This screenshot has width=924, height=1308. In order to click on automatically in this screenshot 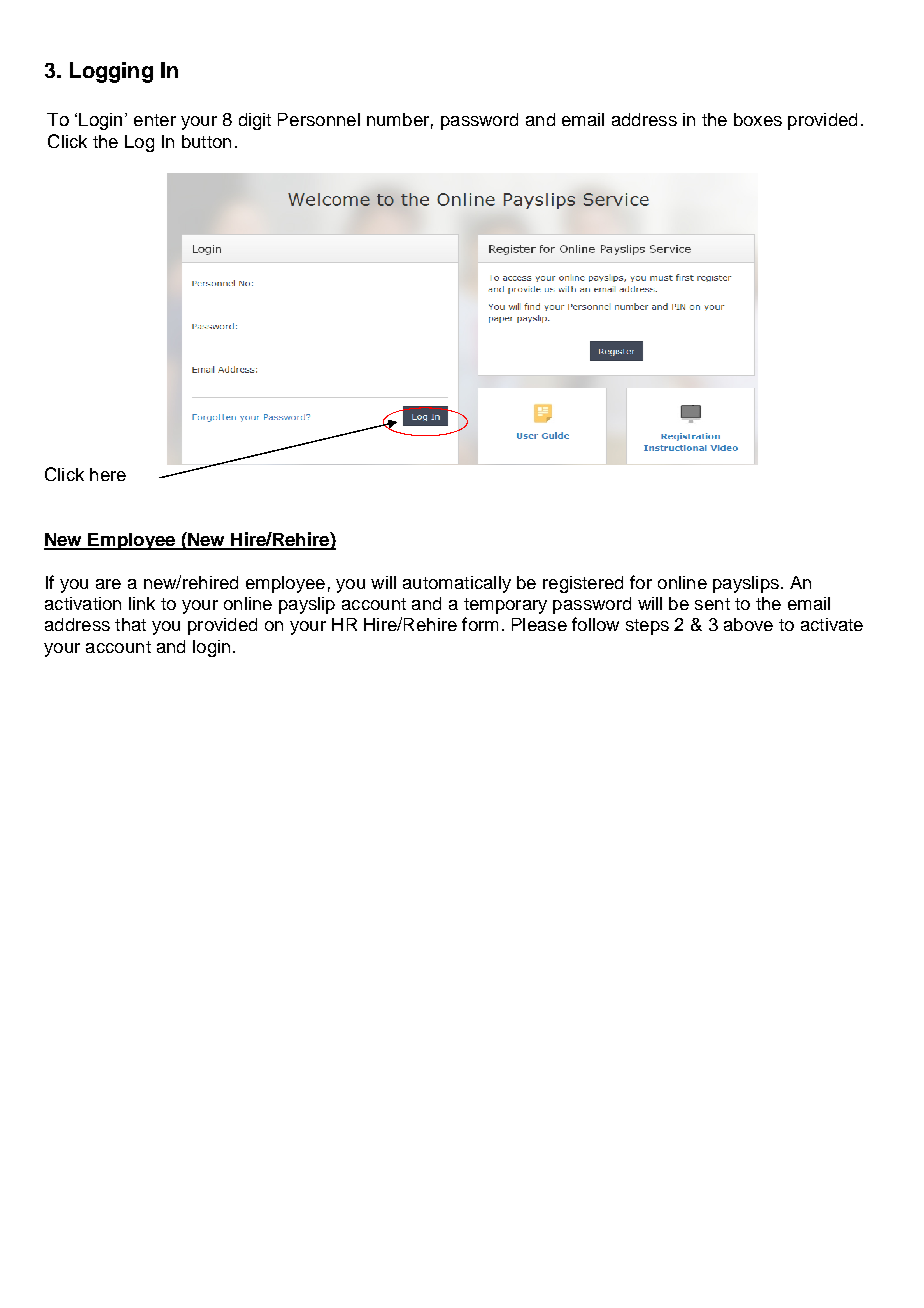, I will do `click(457, 584)`.
